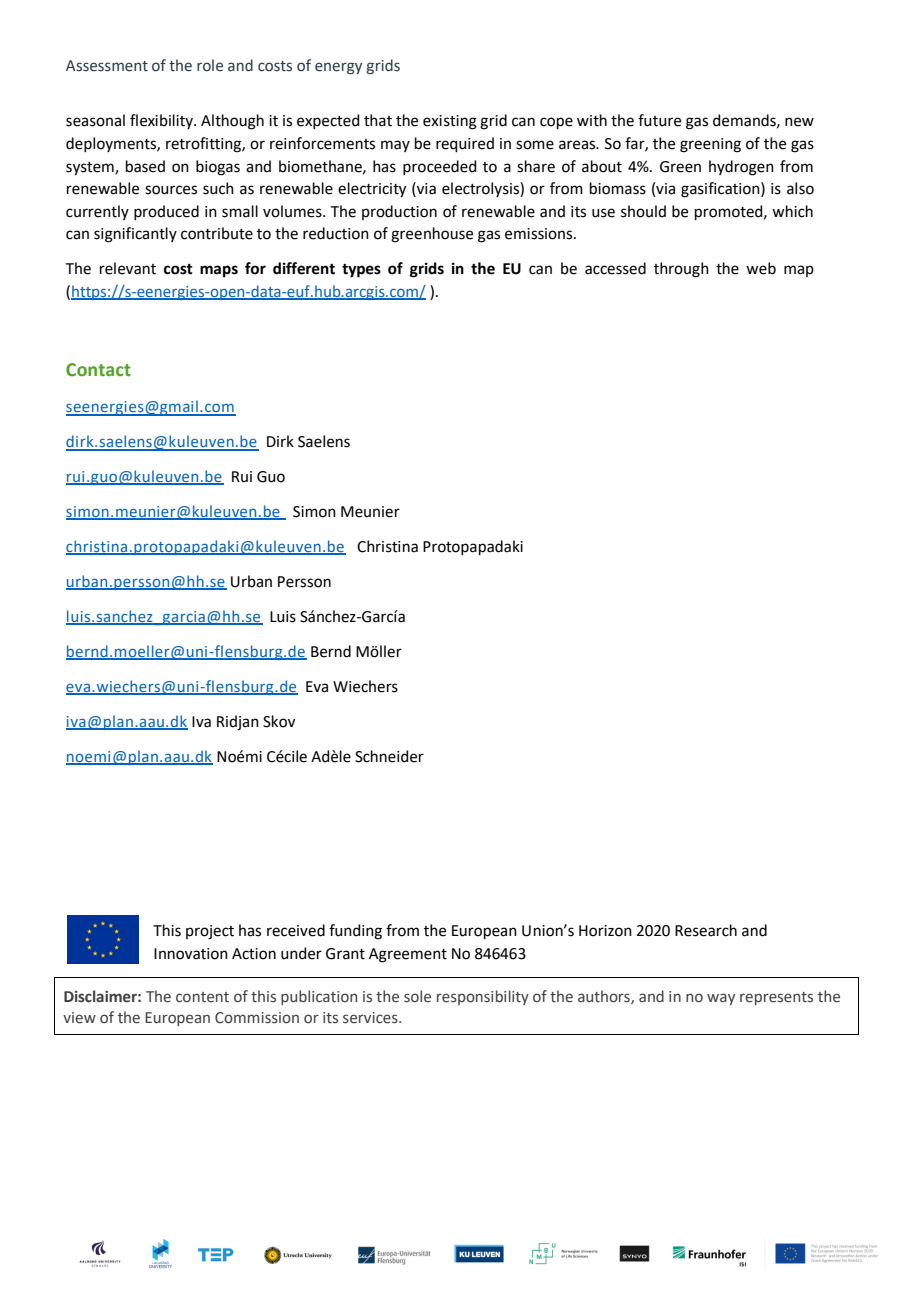  I want to click on sole, so click(417, 996).
